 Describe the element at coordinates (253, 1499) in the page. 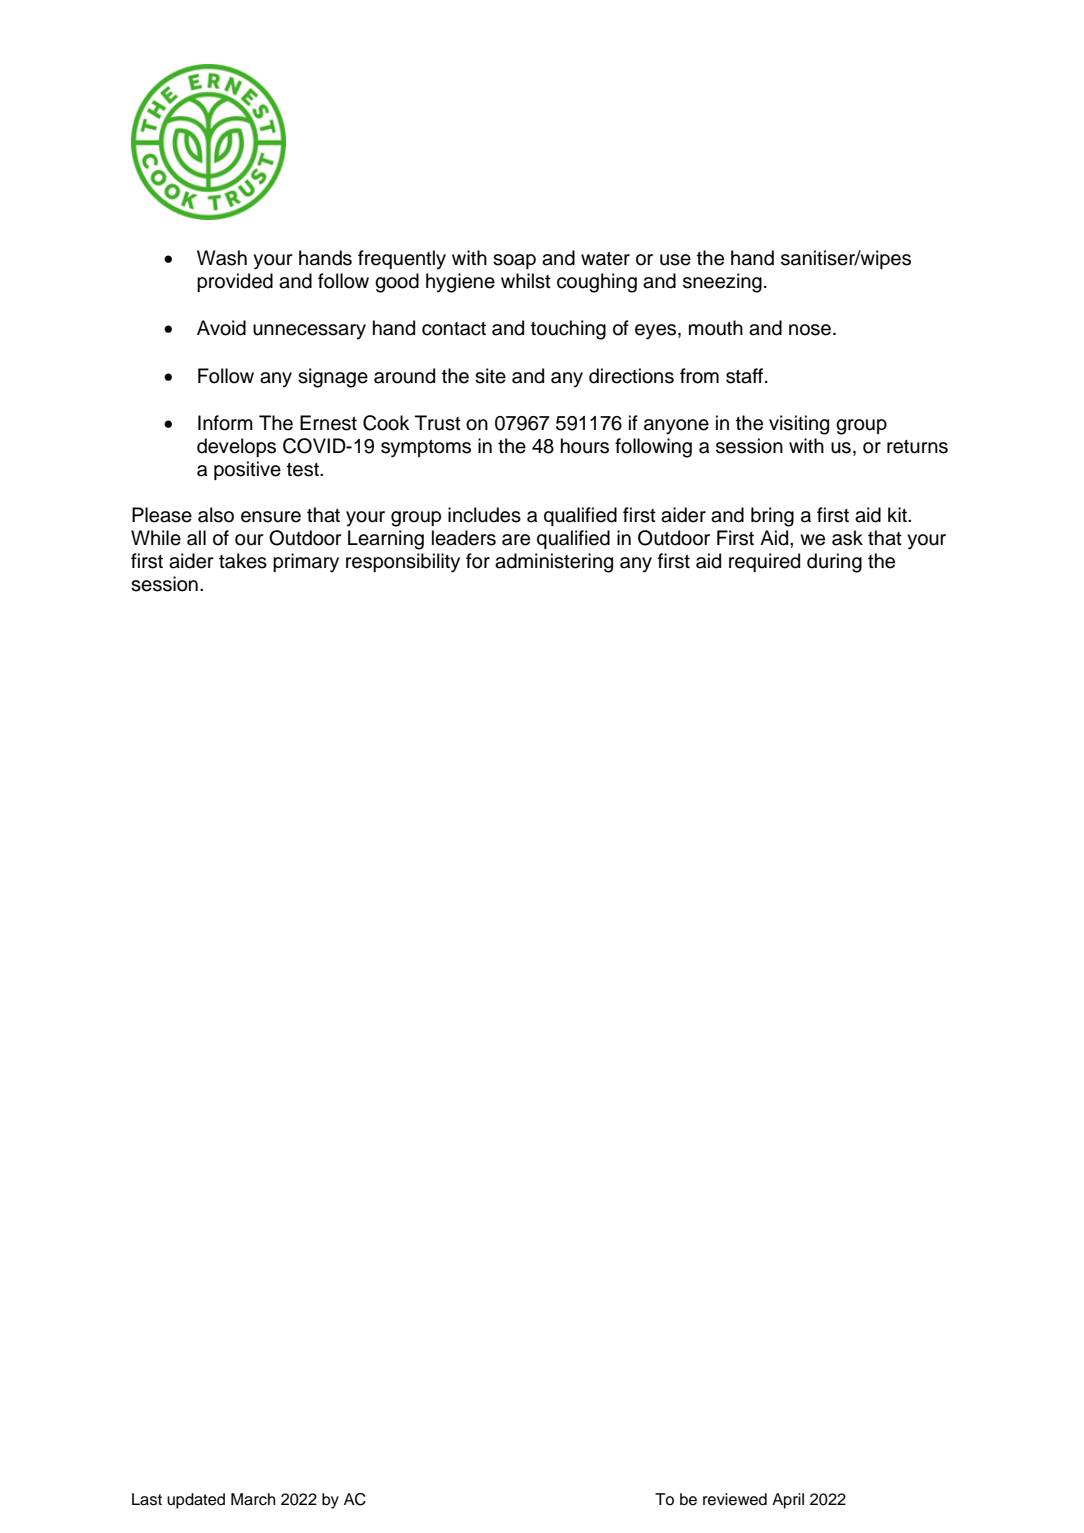

I see `March` at that location.
